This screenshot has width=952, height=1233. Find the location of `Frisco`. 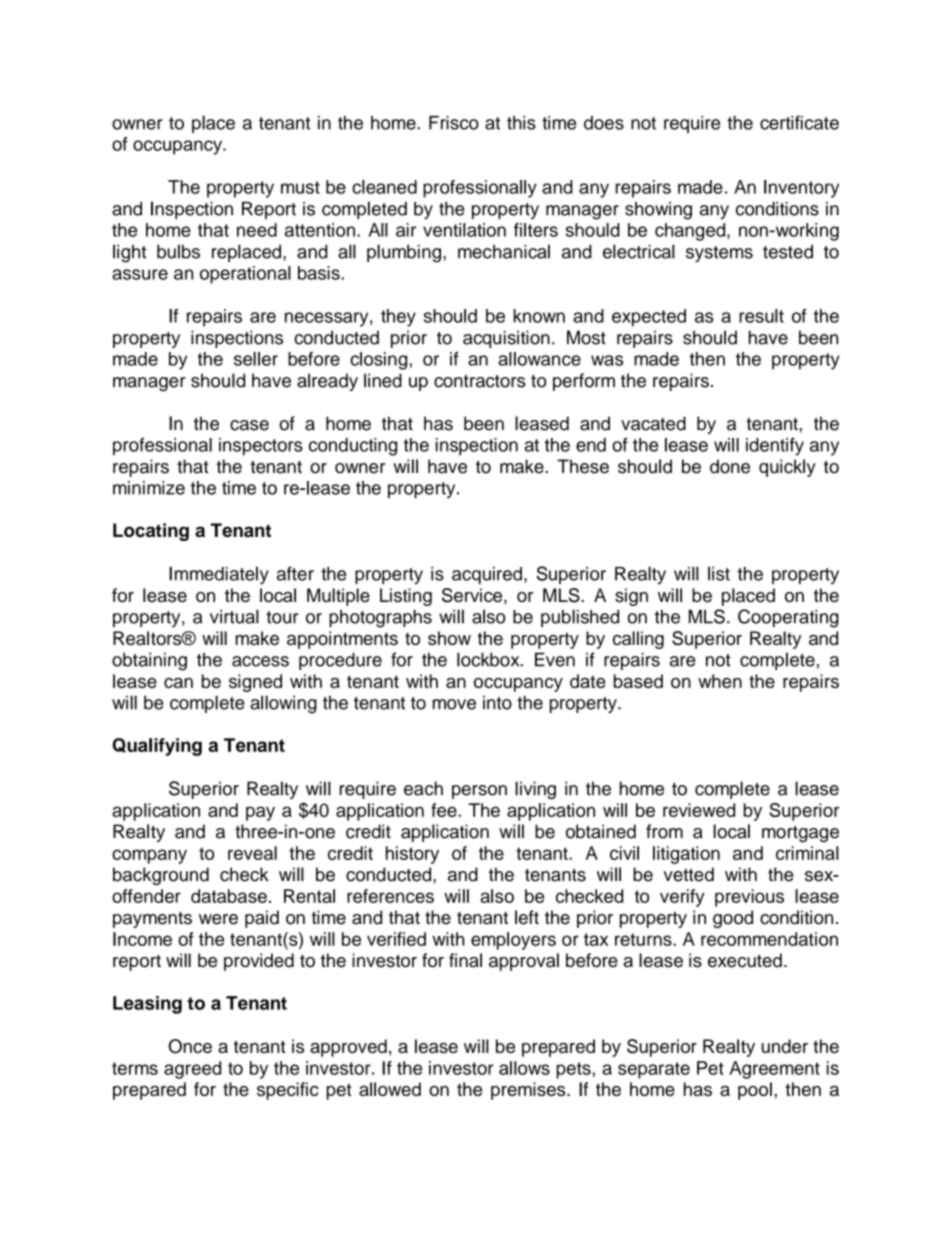

Frisco is located at coordinates (454, 123).
